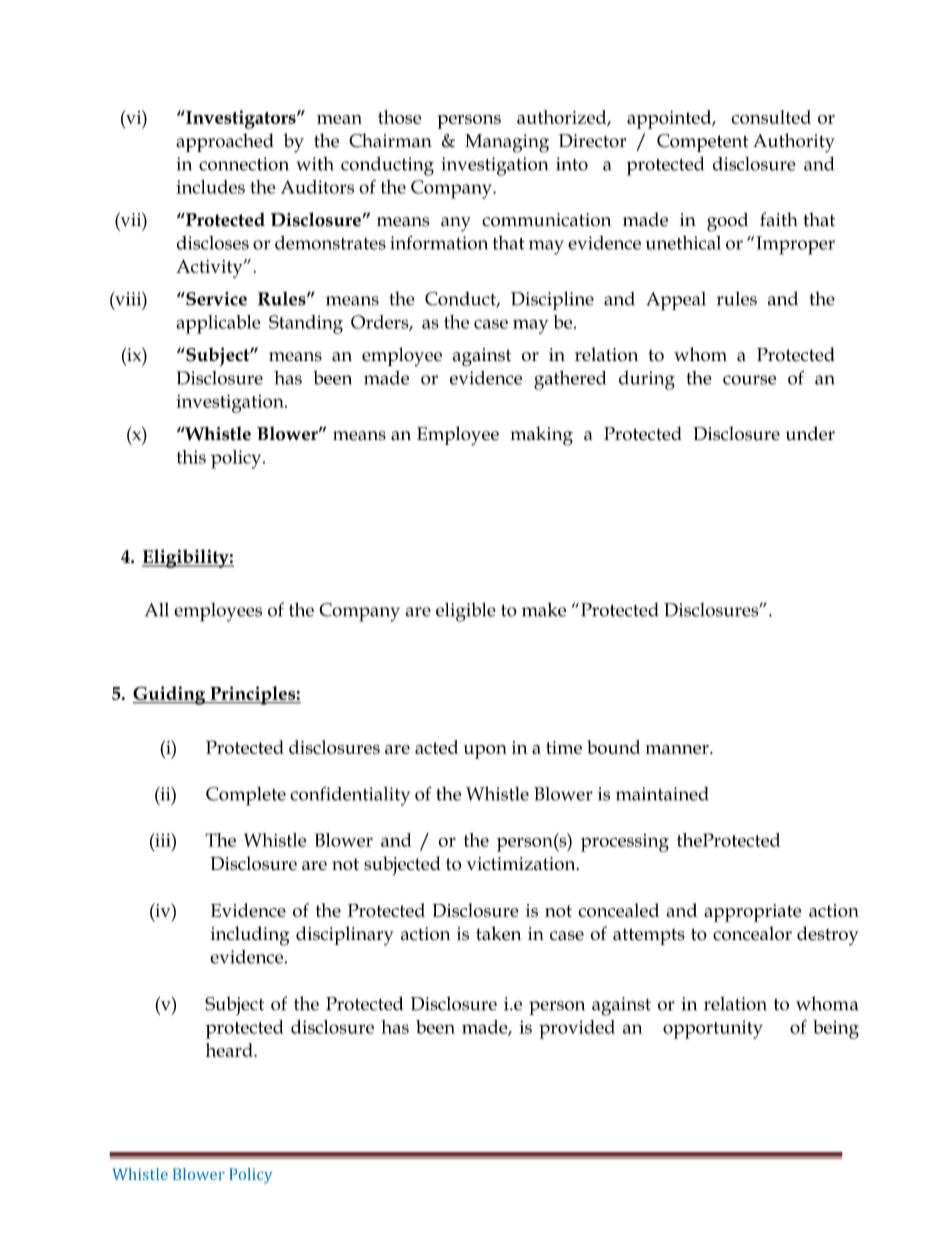 This screenshot has width=952, height=1233. I want to click on Authority, so click(794, 143).
